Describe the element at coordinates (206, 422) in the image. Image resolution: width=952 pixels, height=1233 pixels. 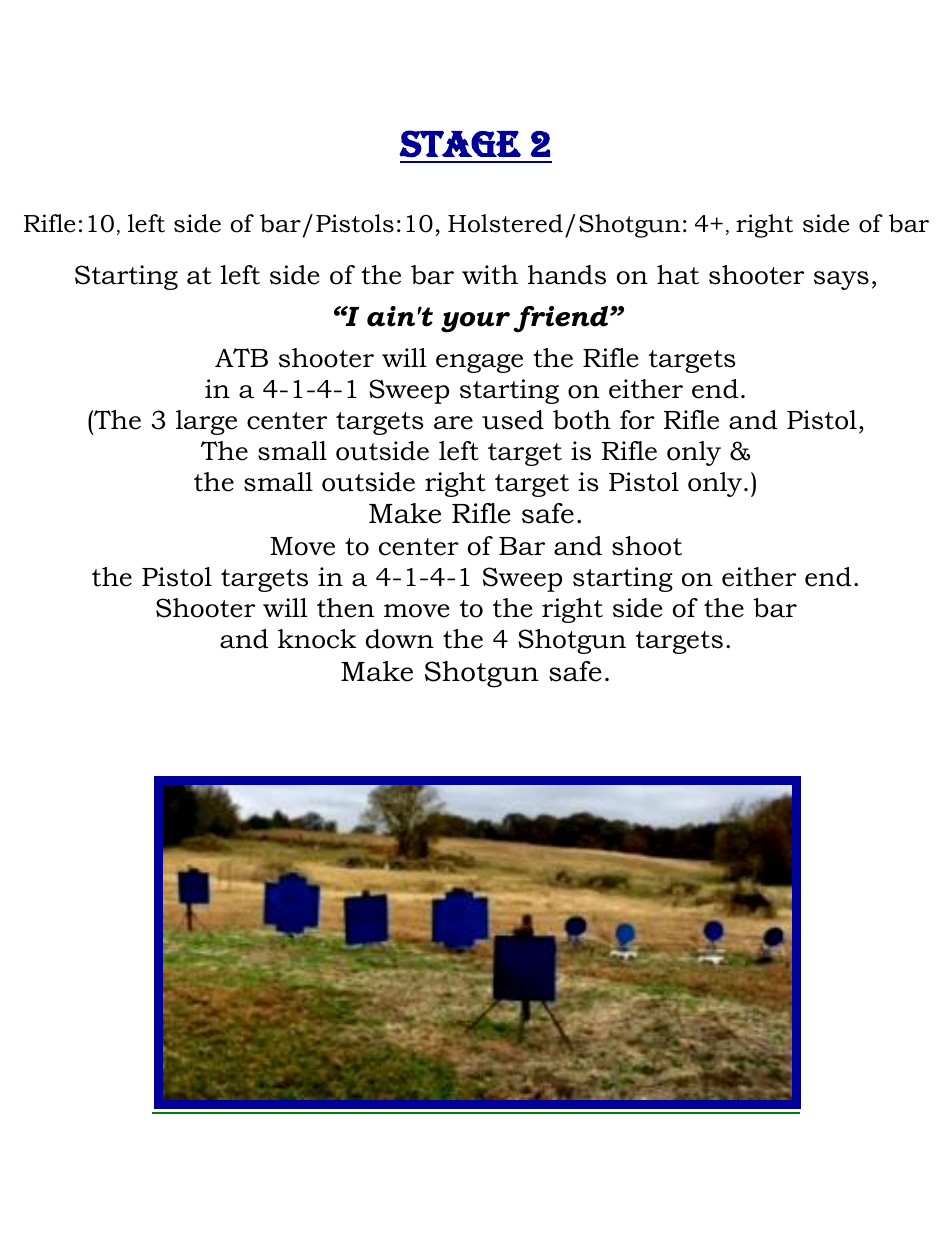
I see `large` at that location.
